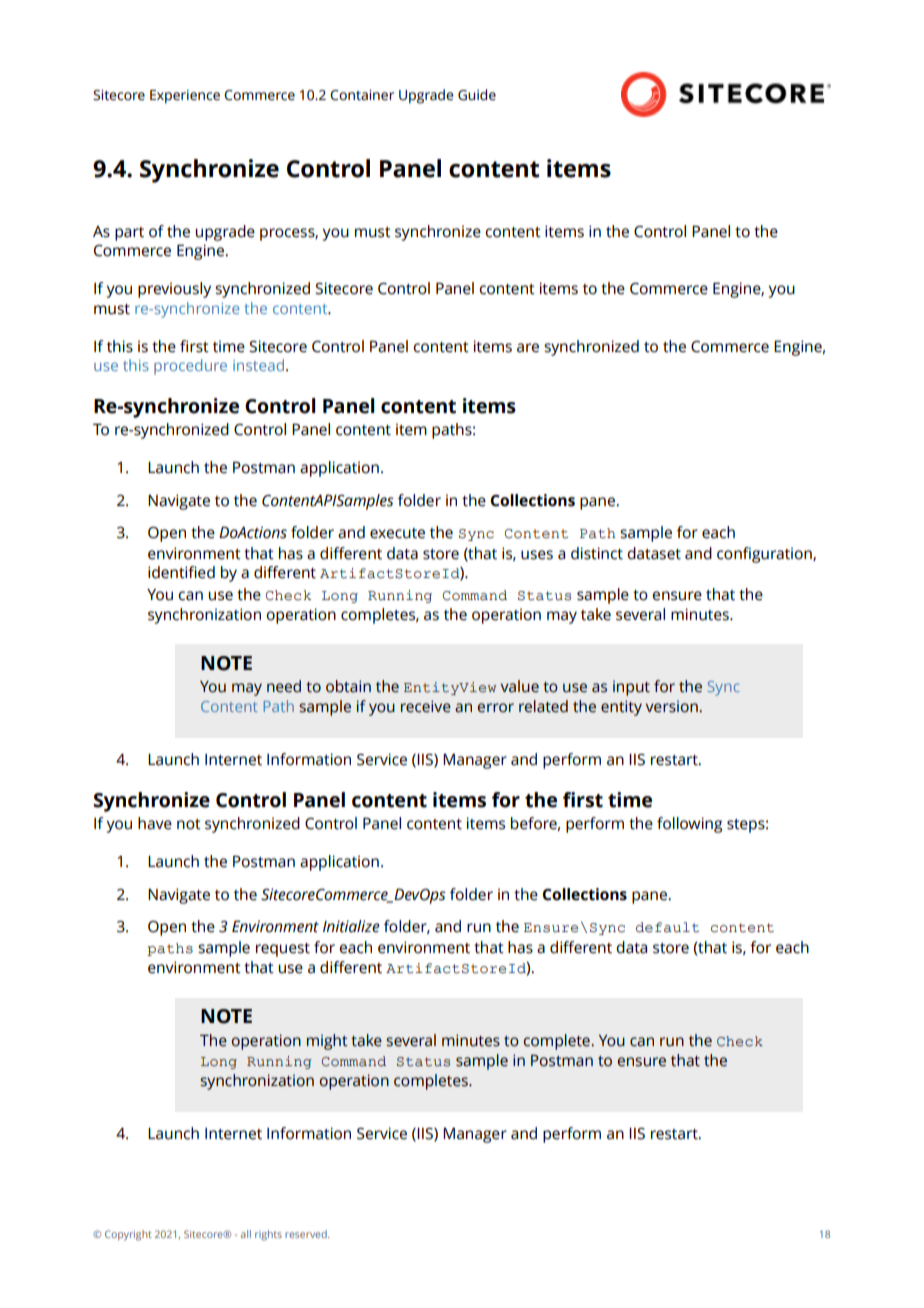 Image resolution: width=924 pixels, height=1308 pixels. I want to click on Container, so click(362, 95).
